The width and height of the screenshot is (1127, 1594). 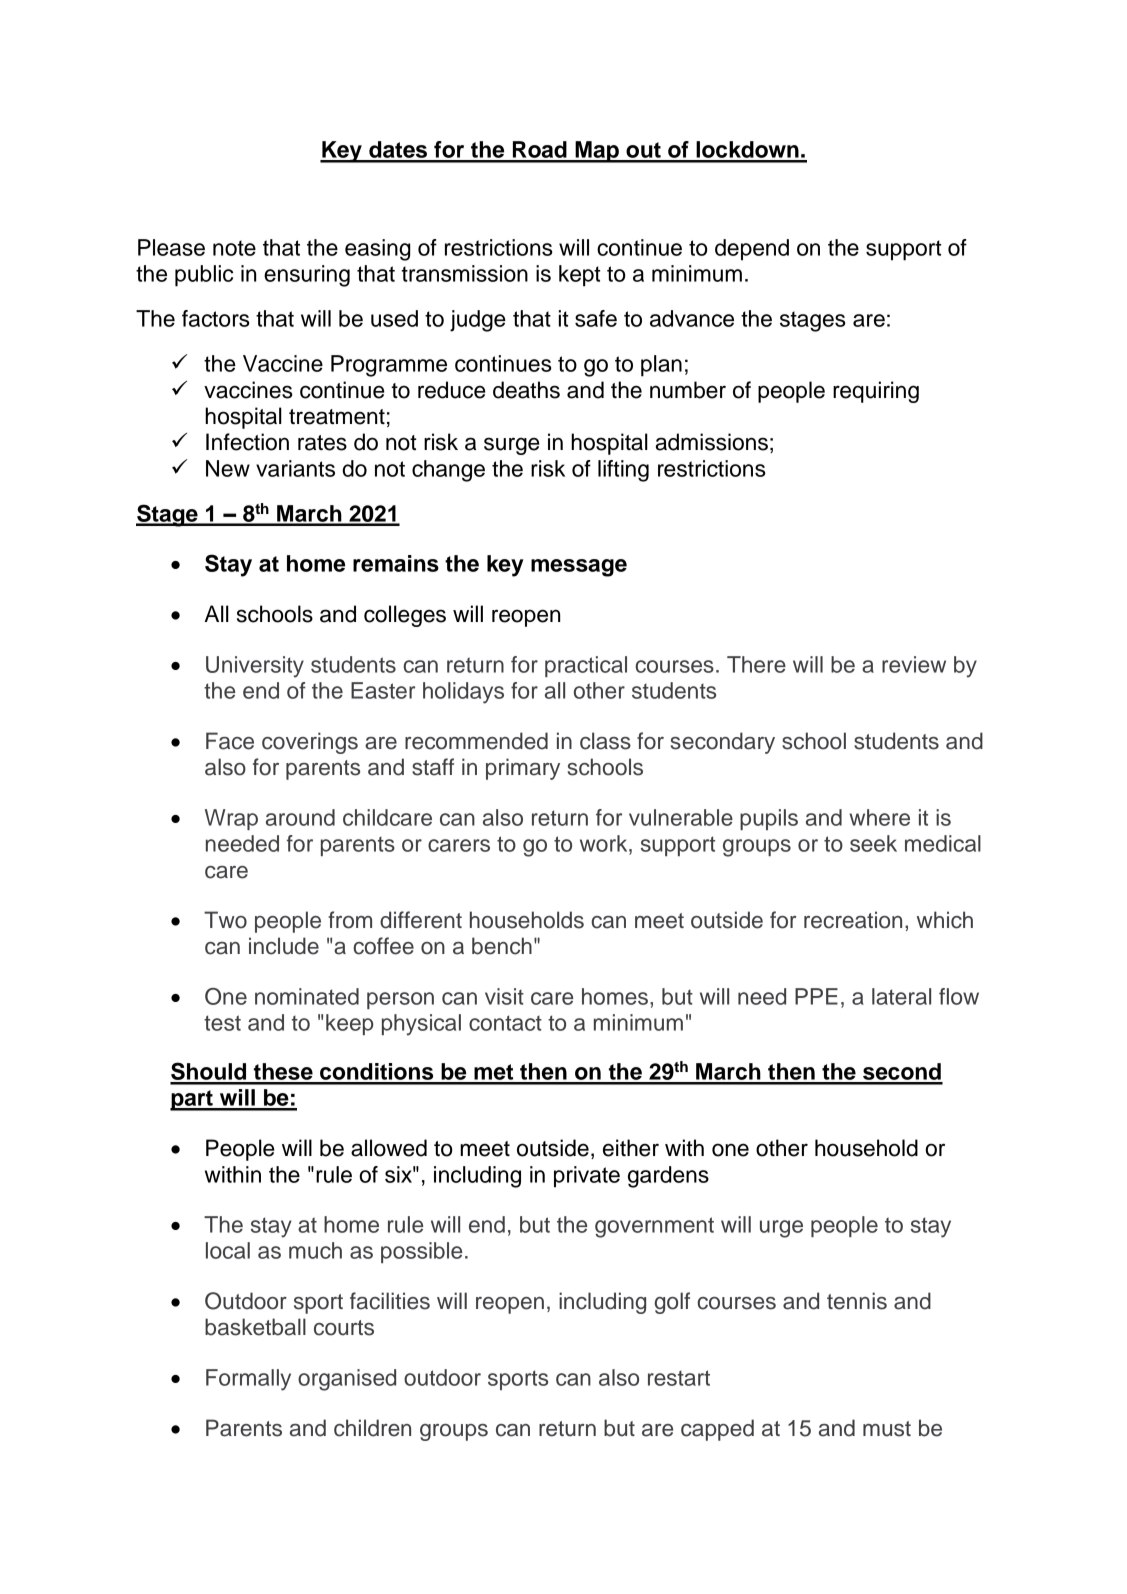 I want to click on lateral, so click(x=901, y=996).
